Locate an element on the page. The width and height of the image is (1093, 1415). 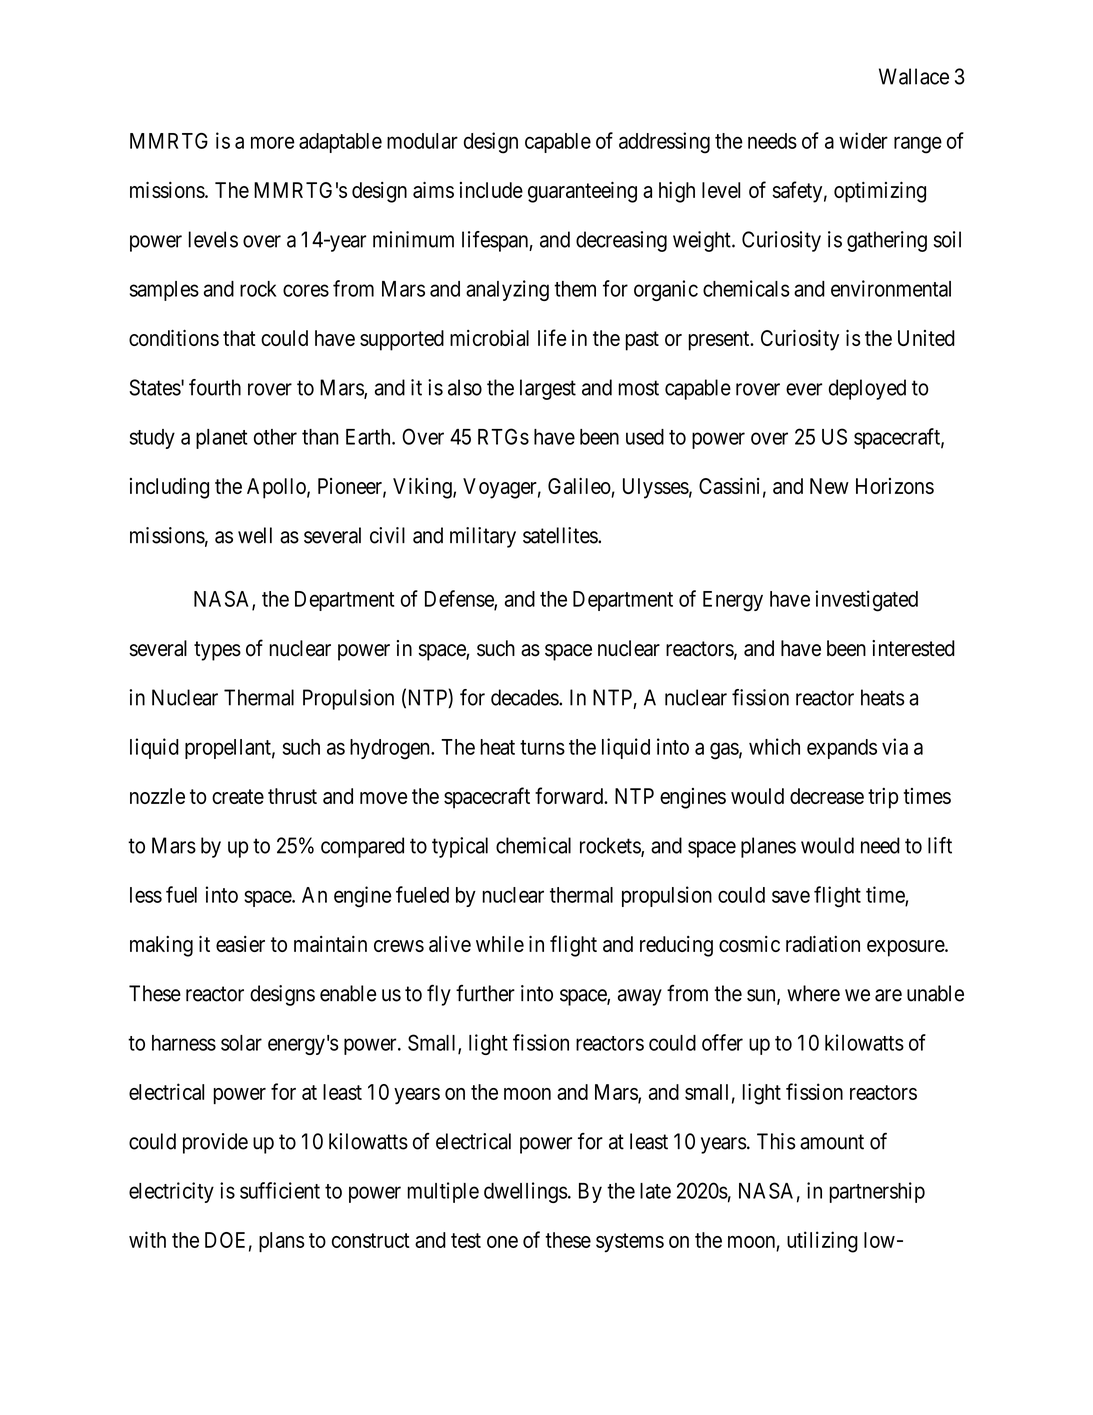
forward is located at coordinates (570, 795).
